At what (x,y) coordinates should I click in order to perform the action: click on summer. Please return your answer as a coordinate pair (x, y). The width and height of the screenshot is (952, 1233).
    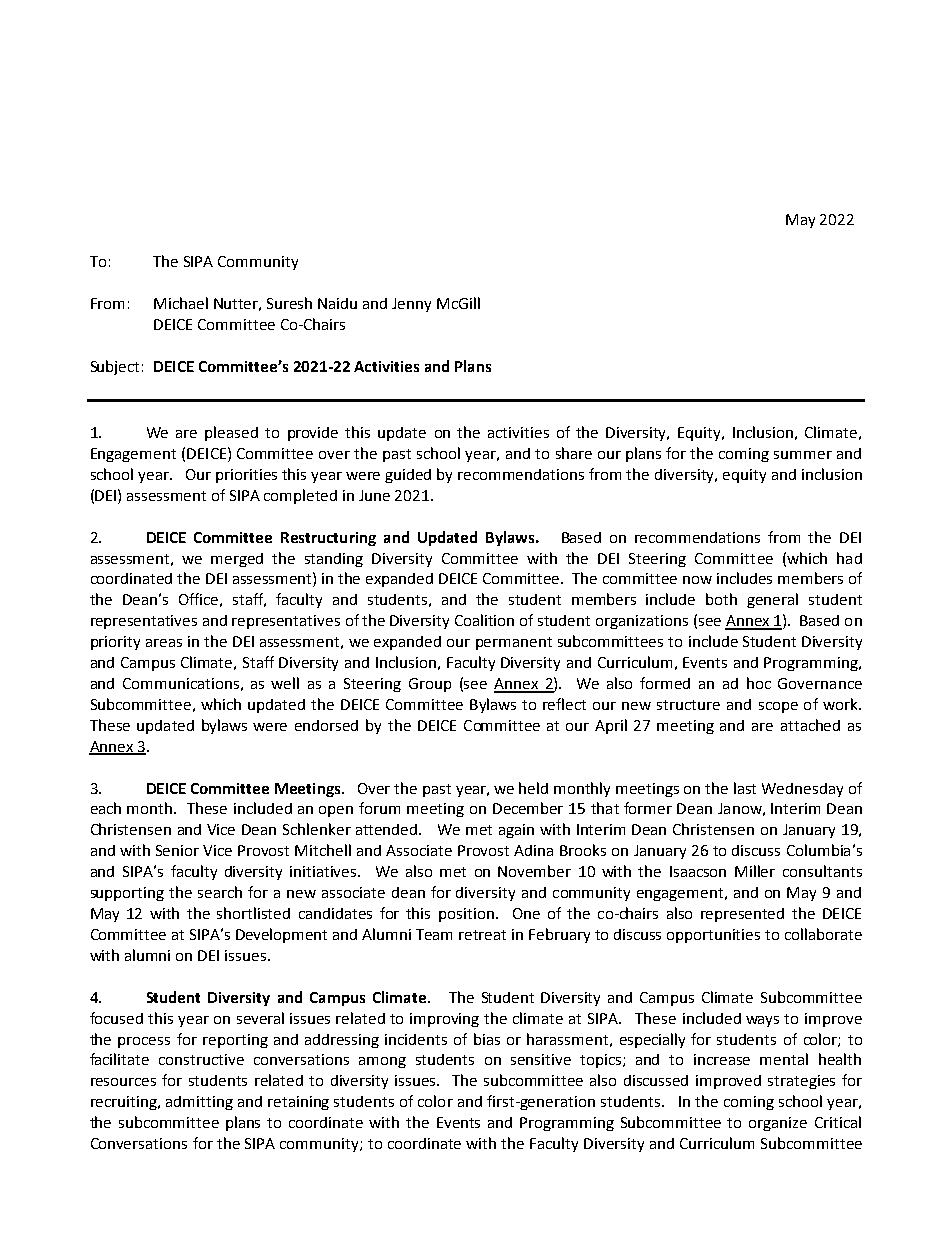
    Looking at the image, I should click on (803, 455).
